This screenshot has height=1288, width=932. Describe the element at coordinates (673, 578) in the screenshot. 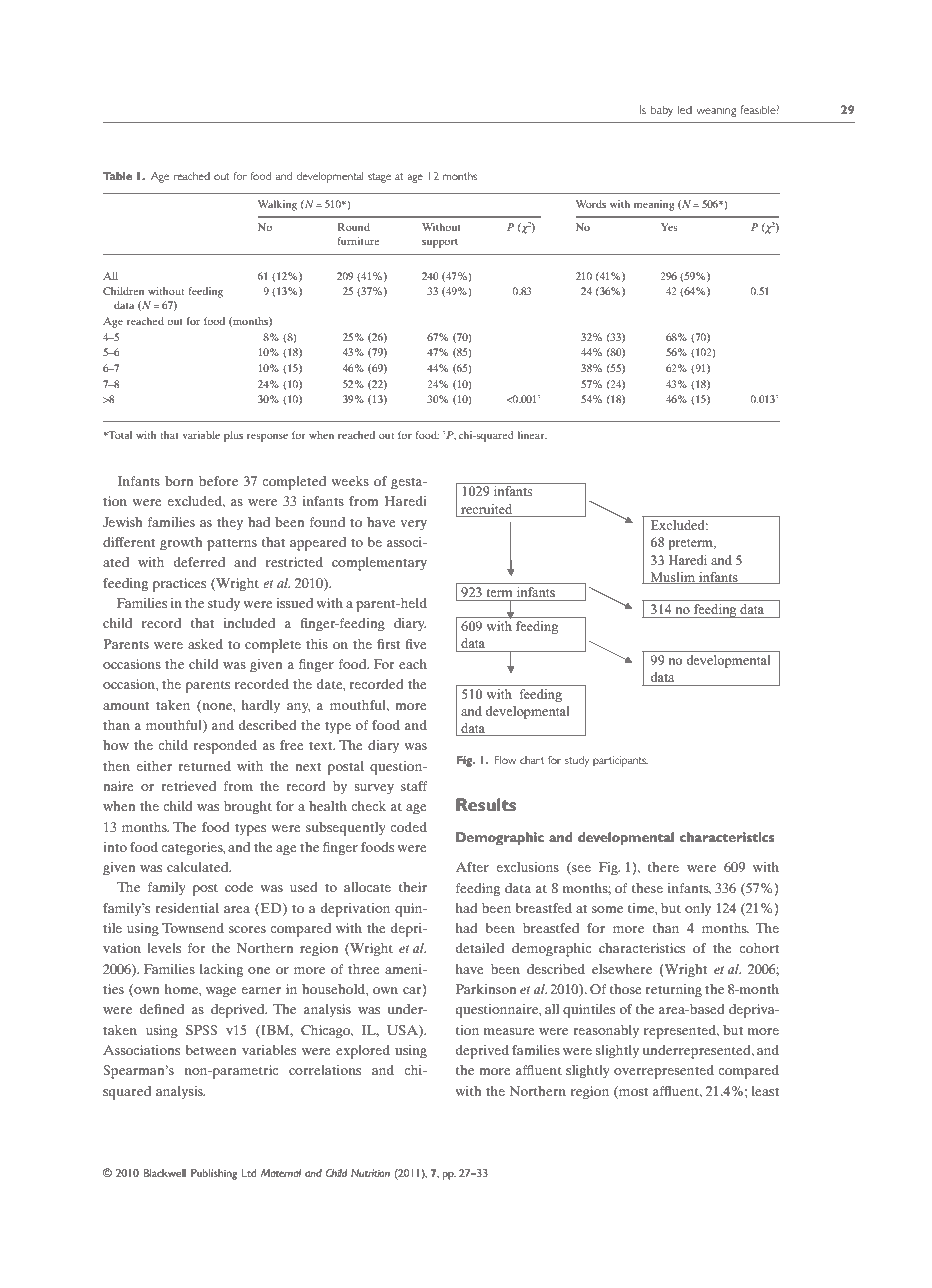

I see `Muslim` at that location.
